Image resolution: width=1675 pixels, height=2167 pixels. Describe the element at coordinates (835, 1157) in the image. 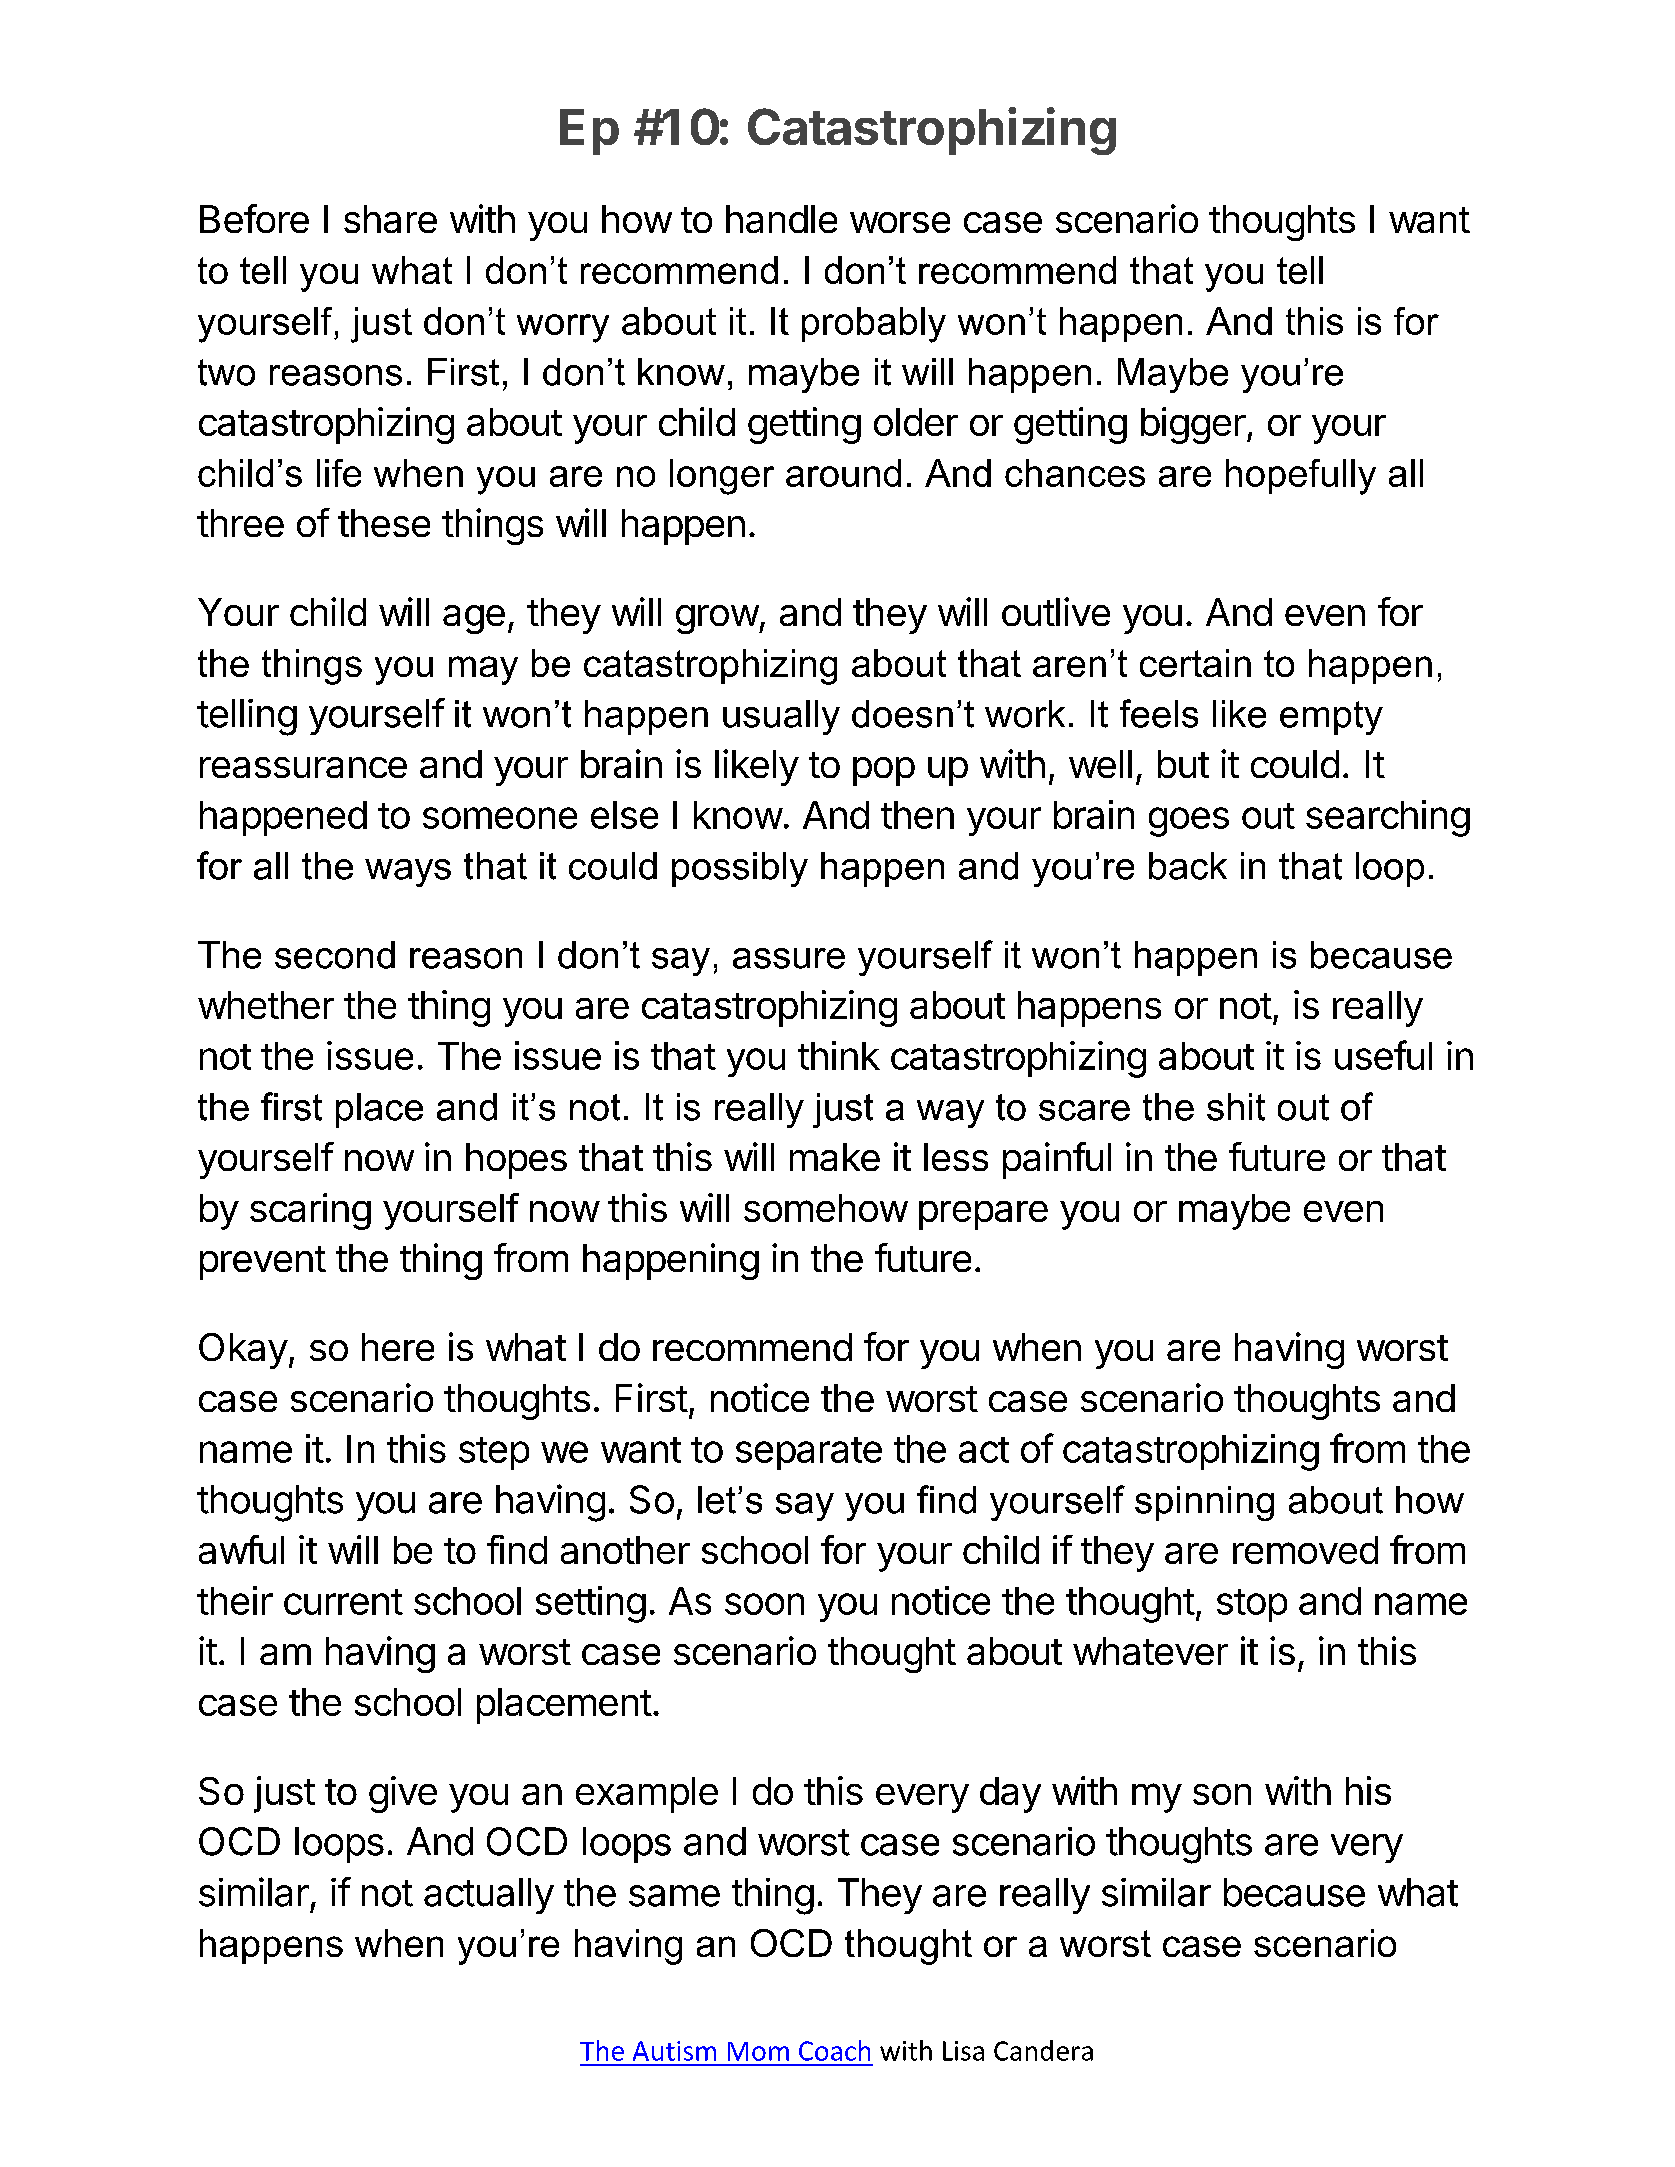

I see `make` at that location.
